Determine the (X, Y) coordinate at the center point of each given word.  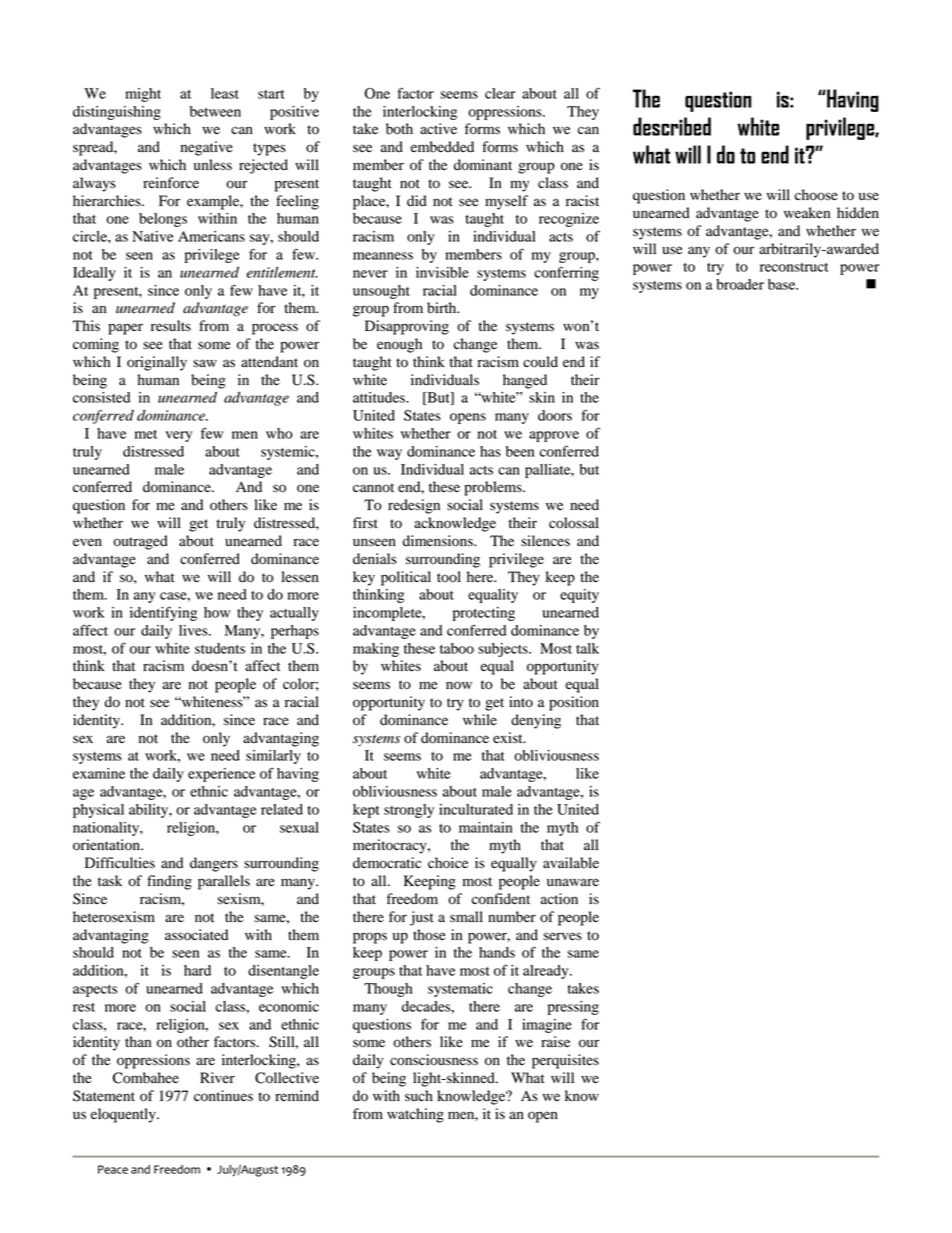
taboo (457, 648)
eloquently (124, 1115)
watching (415, 1115)
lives (194, 630)
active (438, 128)
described (672, 126)
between (215, 111)
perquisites (565, 1061)
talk (587, 648)
